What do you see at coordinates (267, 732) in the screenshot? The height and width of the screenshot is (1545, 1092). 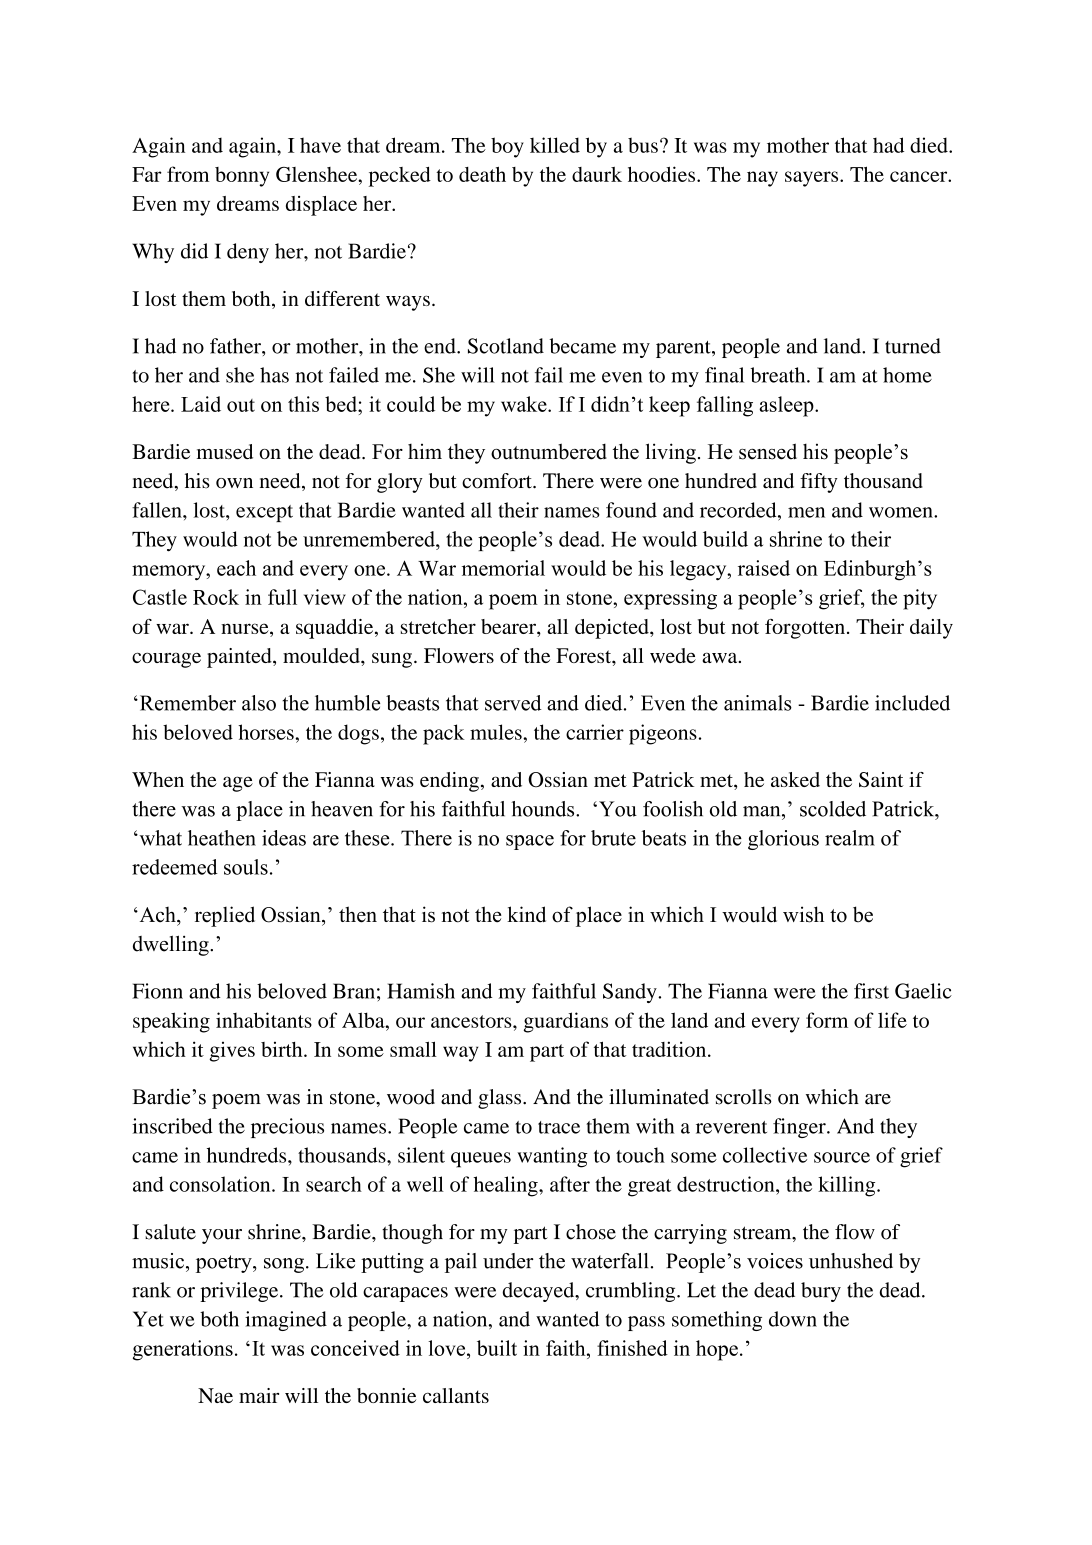 I see `horses` at bounding box center [267, 732].
